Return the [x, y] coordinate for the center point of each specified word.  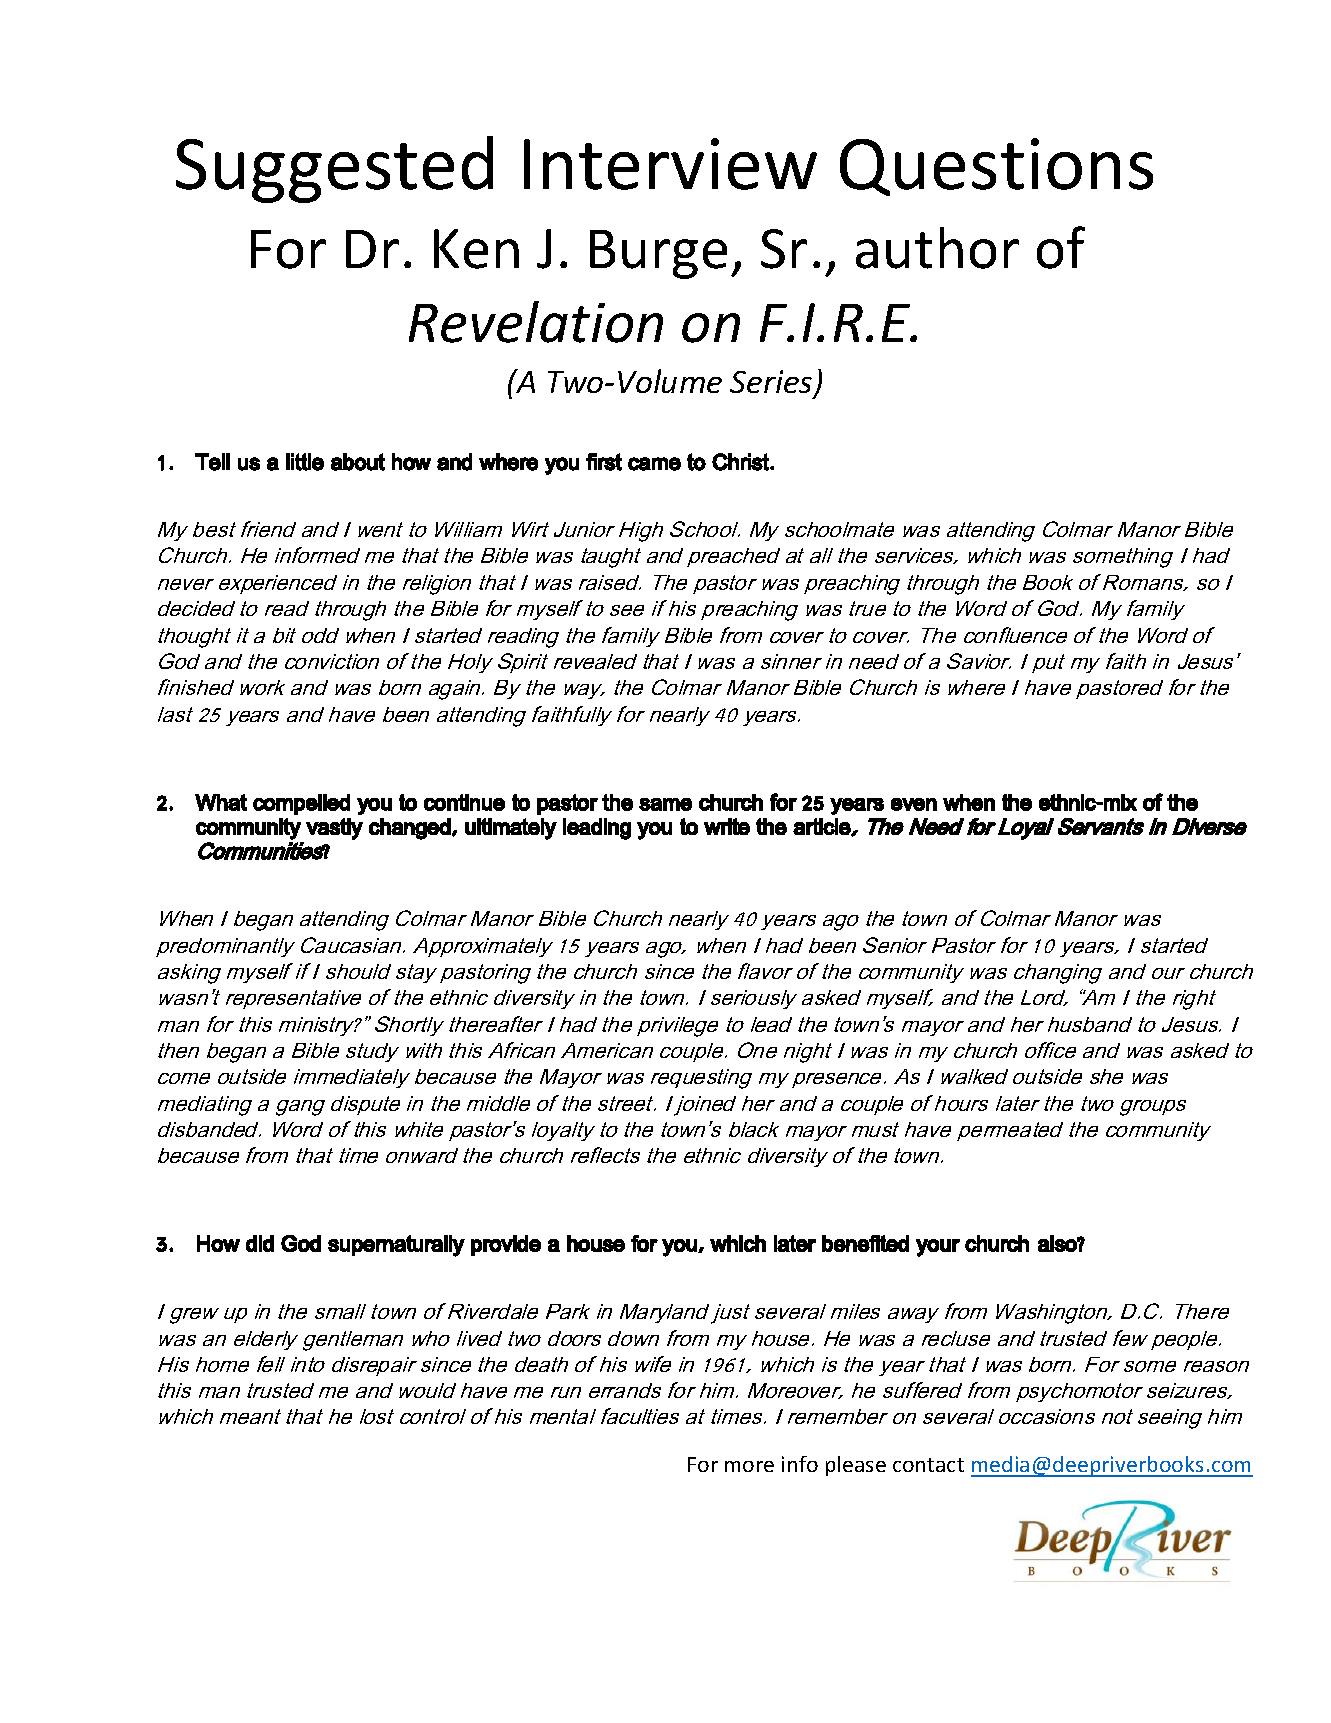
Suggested [334, 169]
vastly [334, 829]
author [937, 248]
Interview [670, 164]
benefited [865, 1243]
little [305, 462]
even [914, 804]
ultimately [511, 829]
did [260, 1243]
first [604, 462]
